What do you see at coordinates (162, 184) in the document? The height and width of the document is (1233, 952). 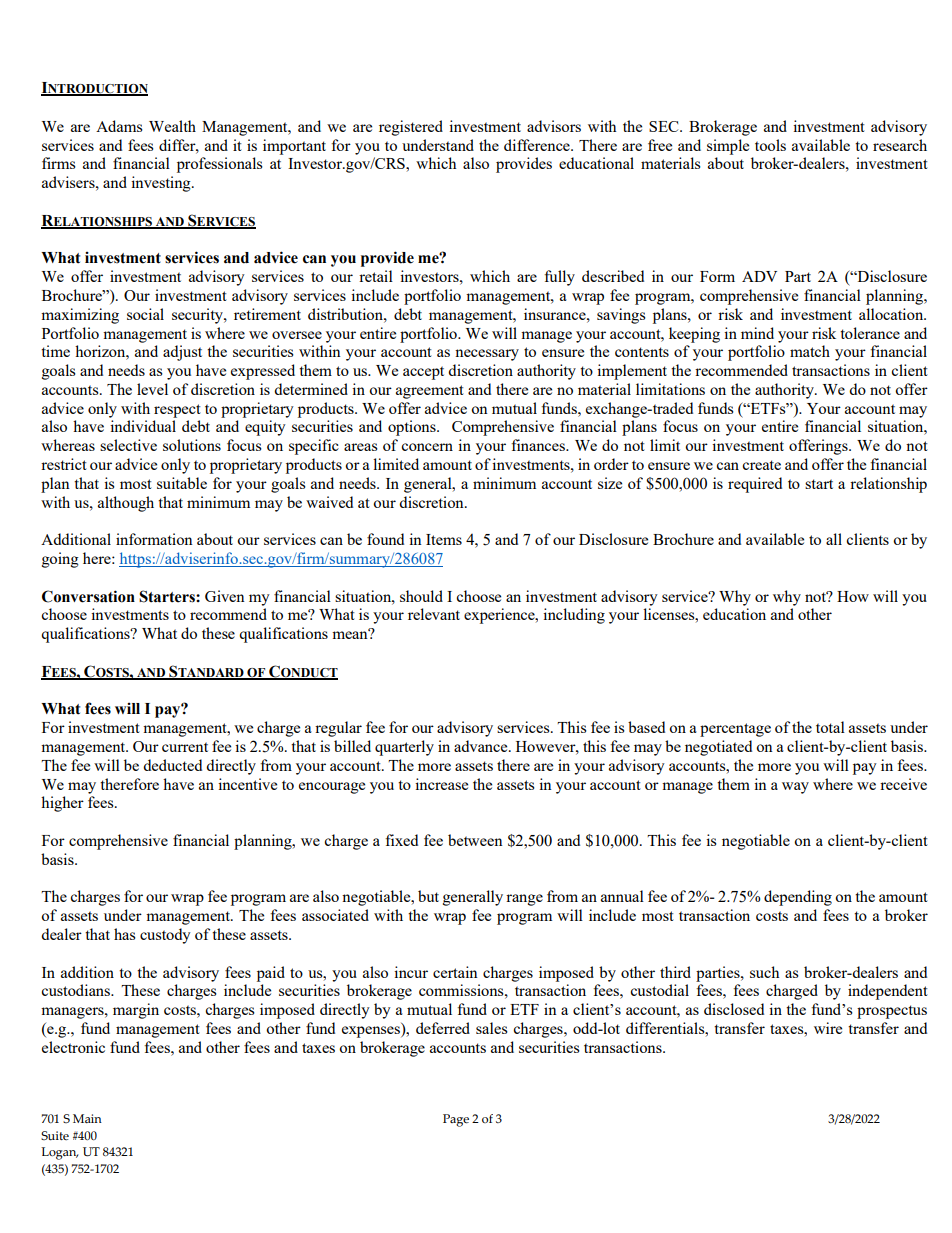 I see `investing` at bounding box center [162, 184].
